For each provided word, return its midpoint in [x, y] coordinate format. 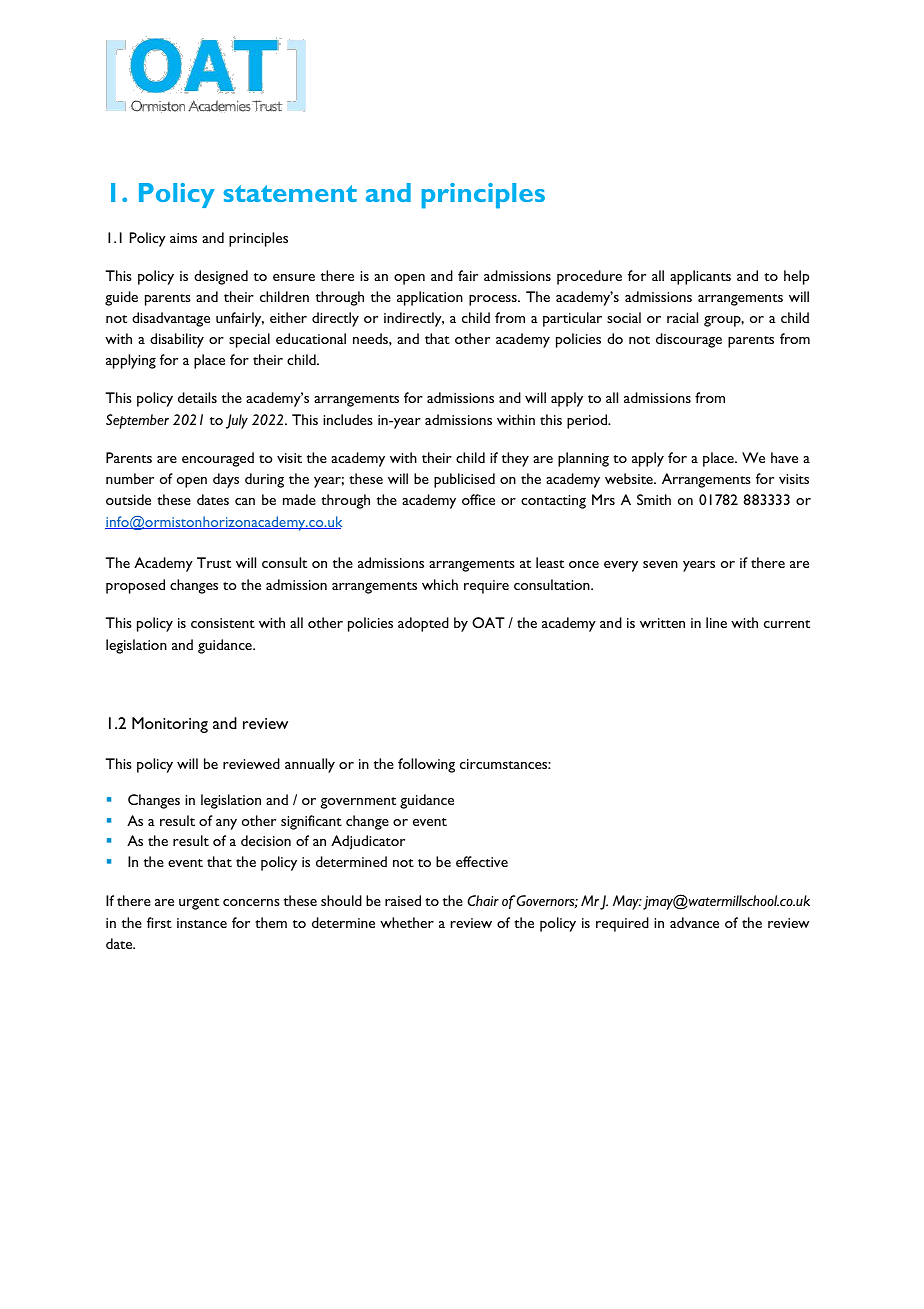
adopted [423, 624]
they [515, 459]
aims [183, 238]
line [716, 622]
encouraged [218, 459]
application [430, 298]
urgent [199, 904]
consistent [223, 623]
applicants [700, 277]
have [784, 457]
